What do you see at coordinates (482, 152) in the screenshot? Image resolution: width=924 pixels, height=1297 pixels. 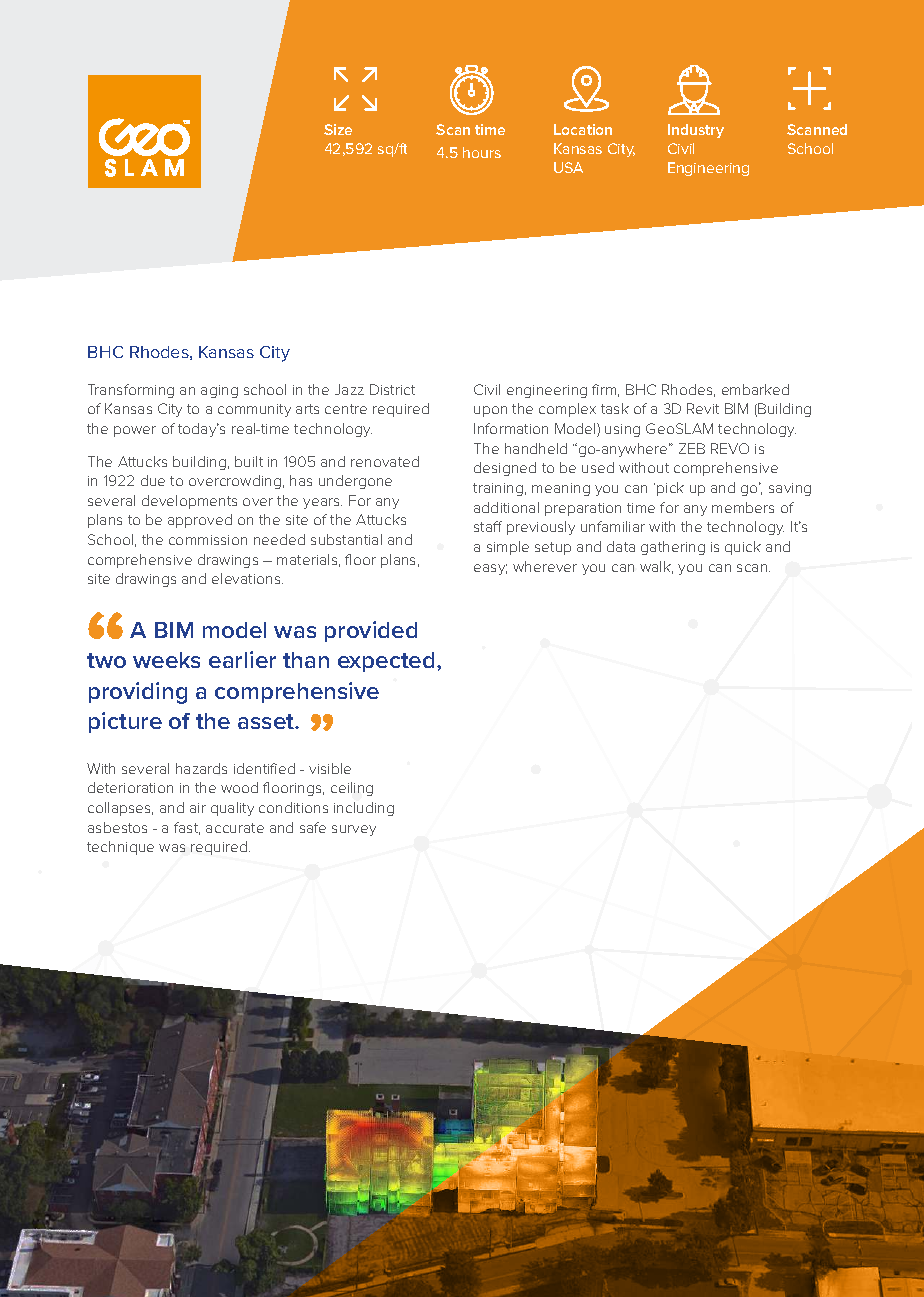 I see `hours` at bounding box center [482, 152].
